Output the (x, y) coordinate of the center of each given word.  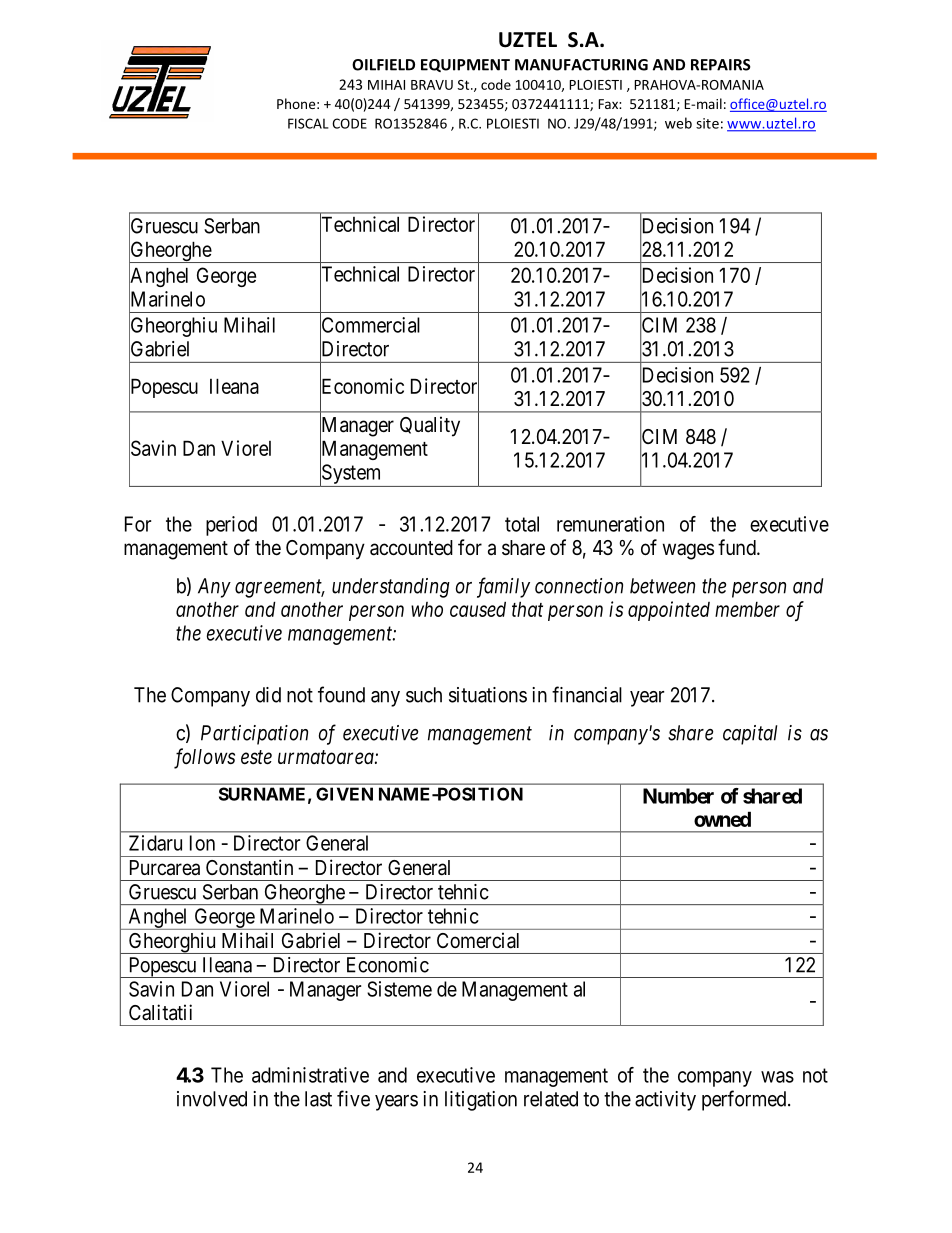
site (707, 123)
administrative (310, 1075)
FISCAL (308, 123)
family (503, 587)
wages (688, 551)
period (231, 526)
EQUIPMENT (465, 65)
